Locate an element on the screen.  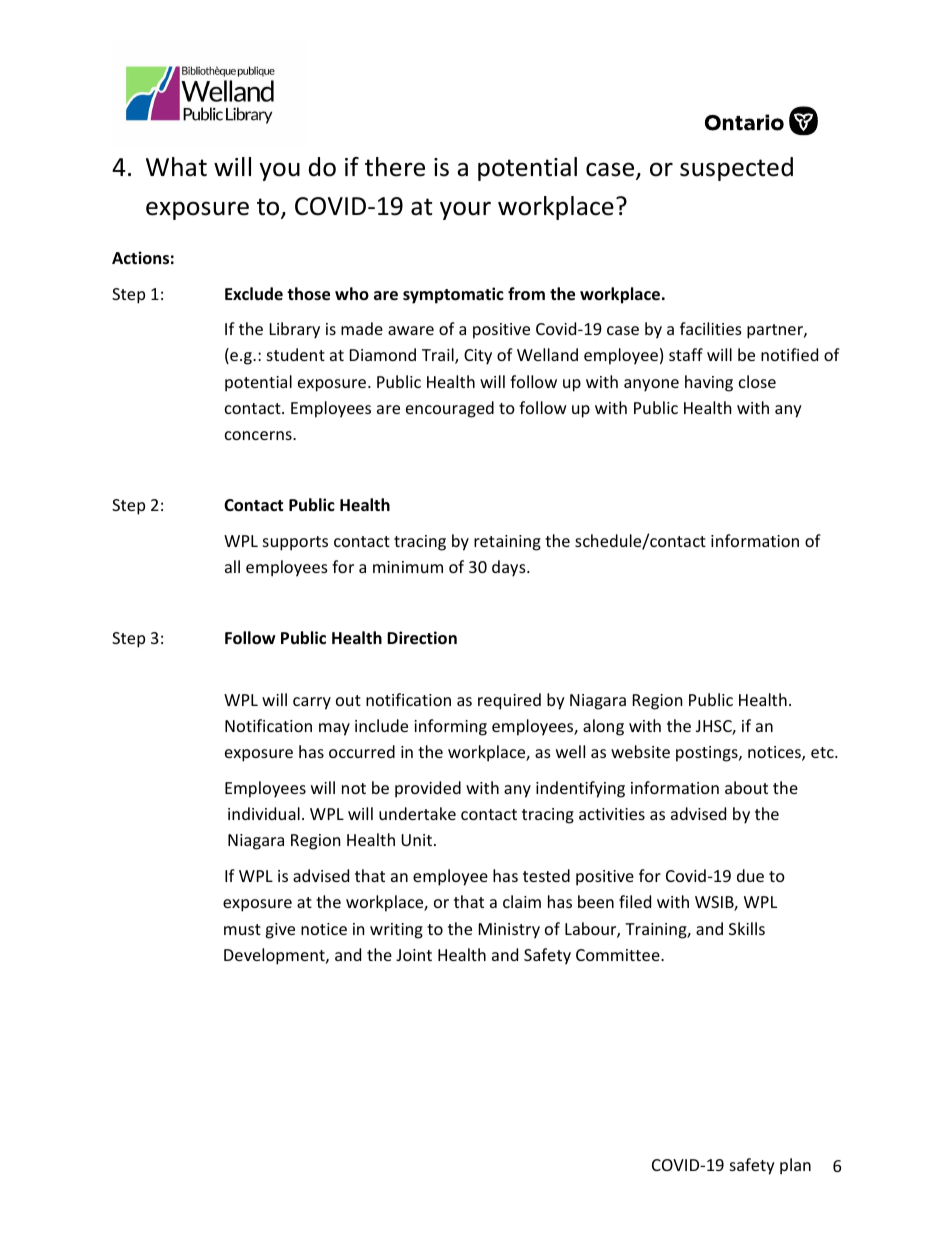
supports is located at coordinates (295, 543).
